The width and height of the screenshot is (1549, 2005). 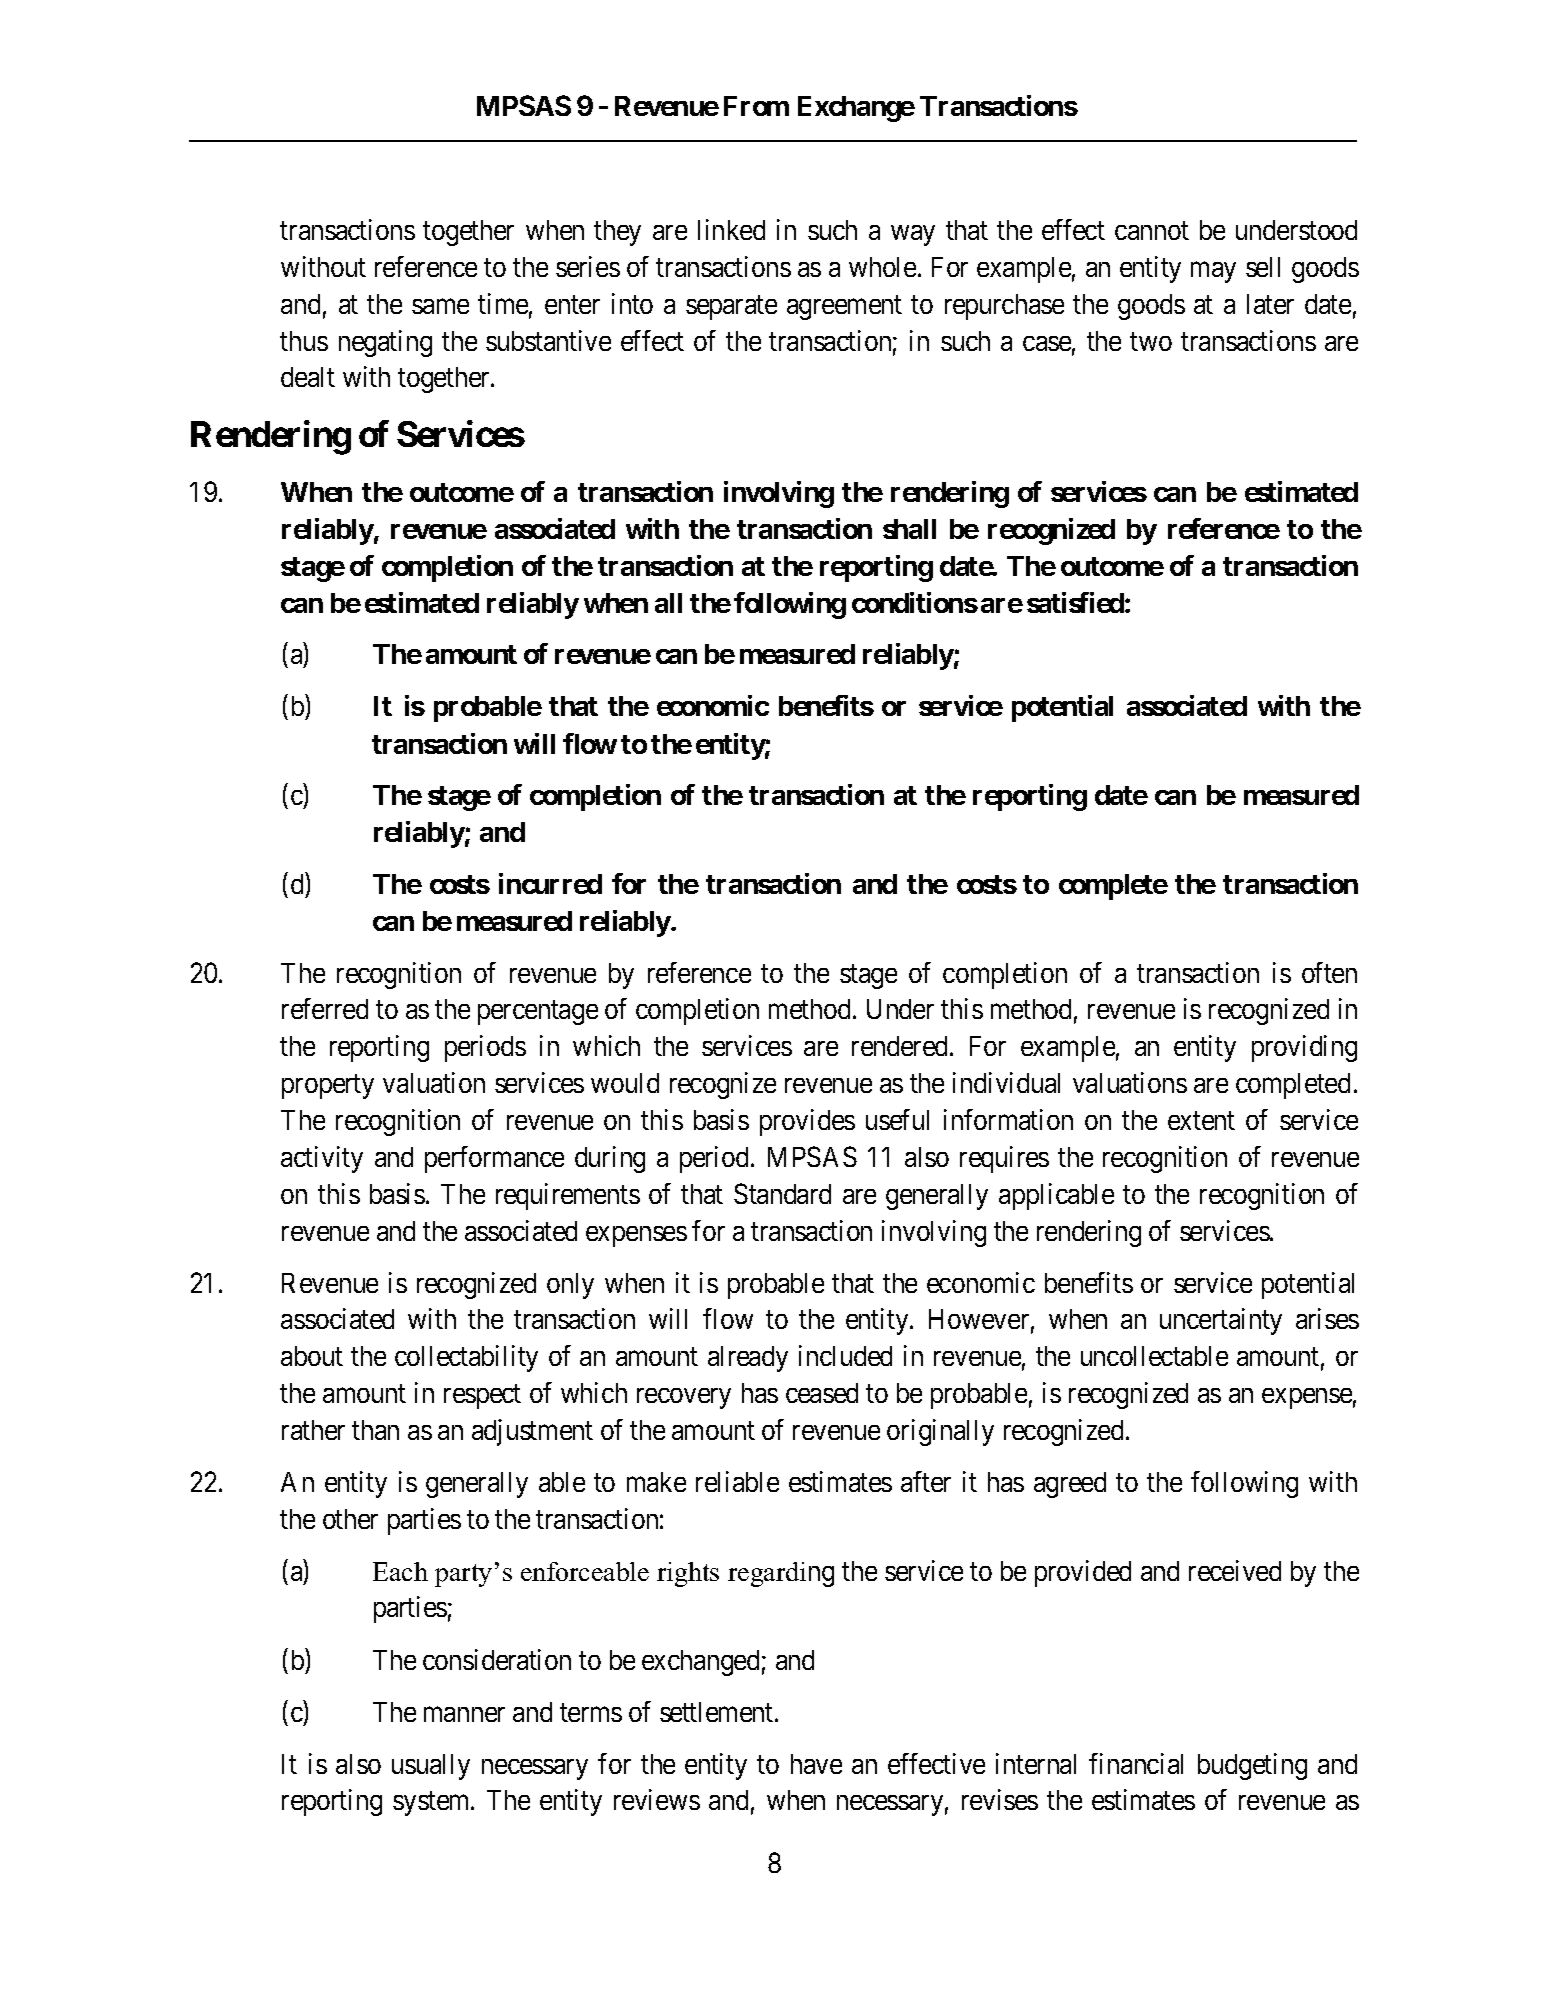 What do you see at coordinates (909, 529) in the screenshot?
I see `shall` at bounding box center [909, 529].
